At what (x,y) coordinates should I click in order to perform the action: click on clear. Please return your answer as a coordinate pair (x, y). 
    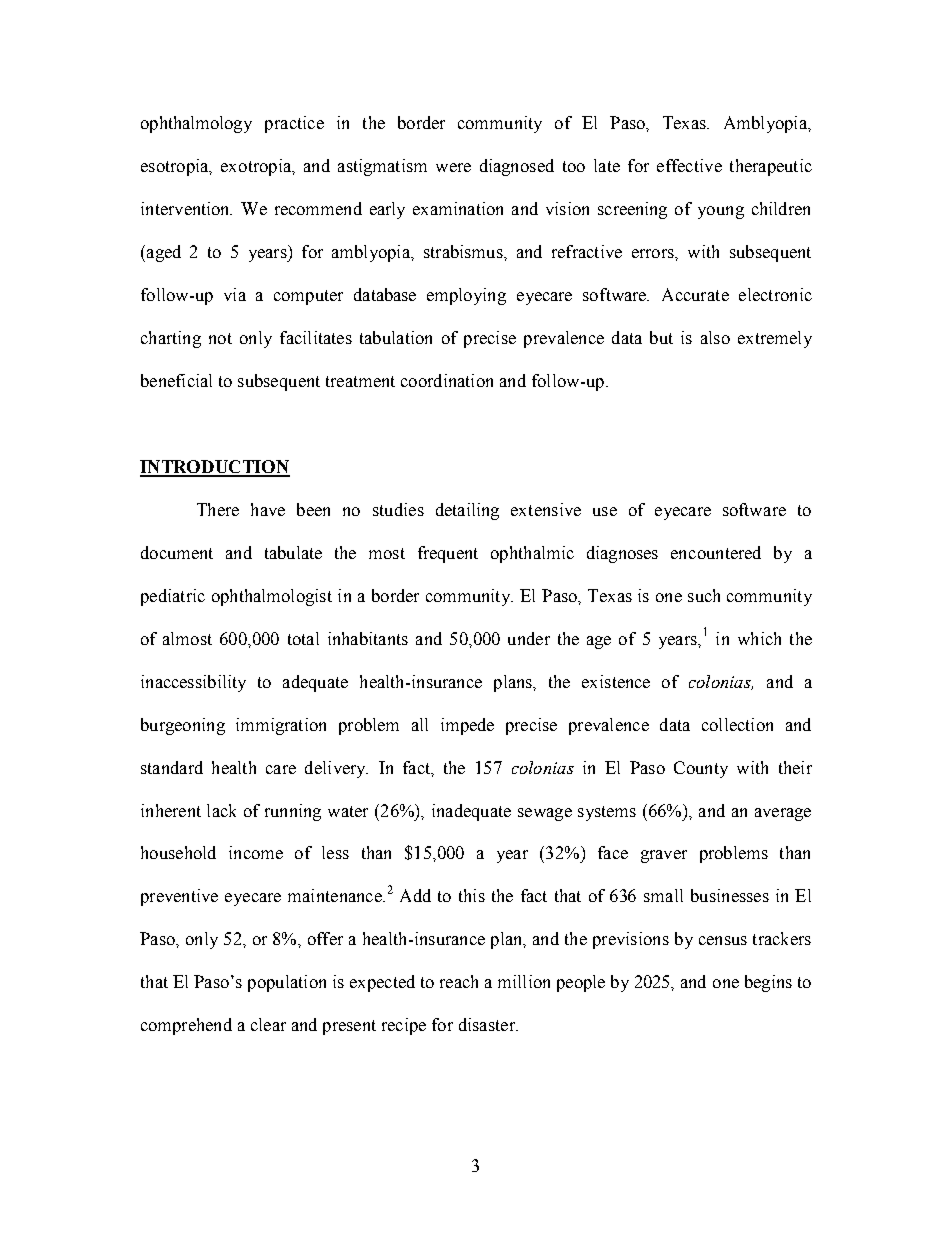
    Looking at the image, I should click on (268, 1024).
